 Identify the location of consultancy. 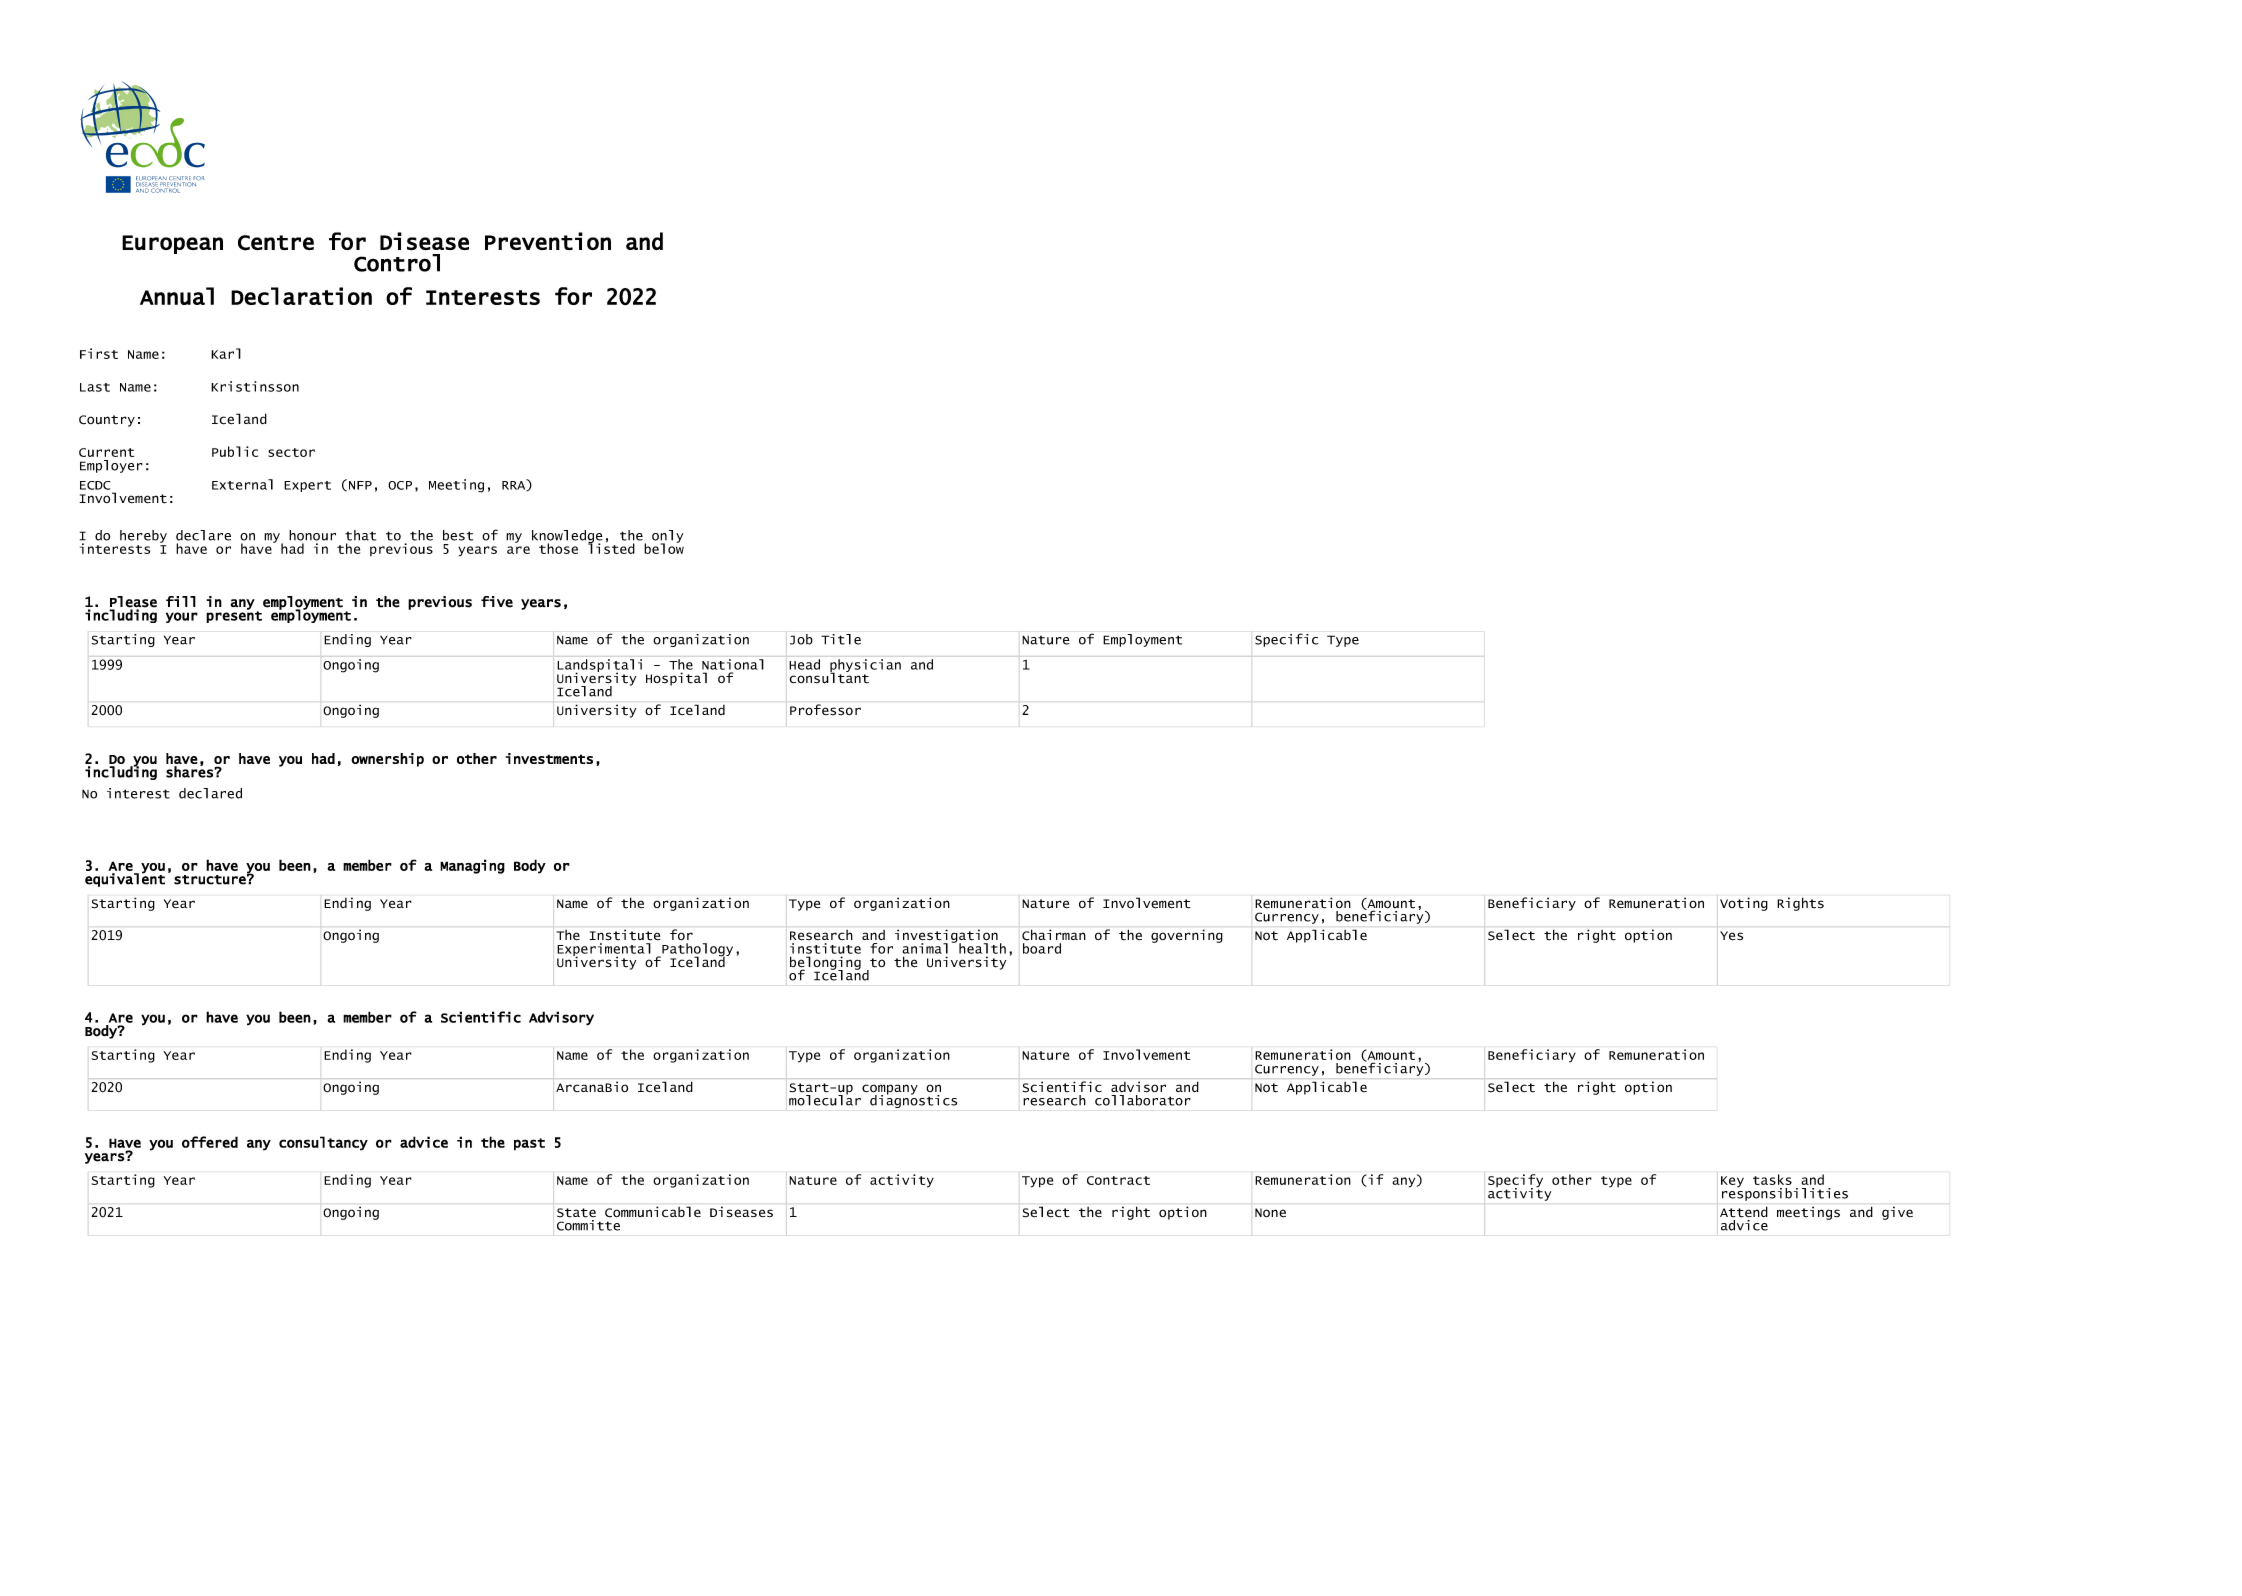
(323, 1143).
